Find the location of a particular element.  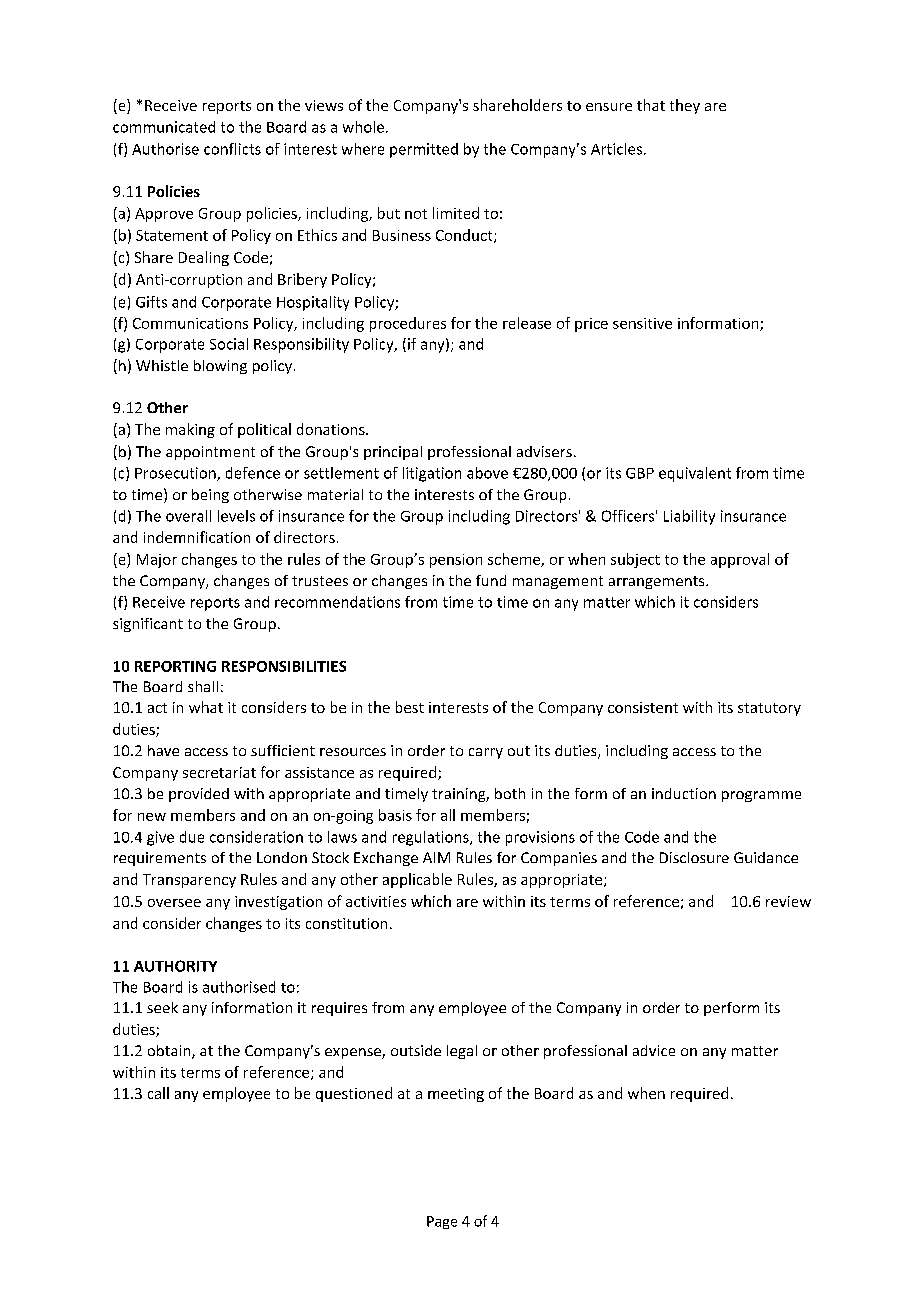

induction is located at coordinates (684, 793).
